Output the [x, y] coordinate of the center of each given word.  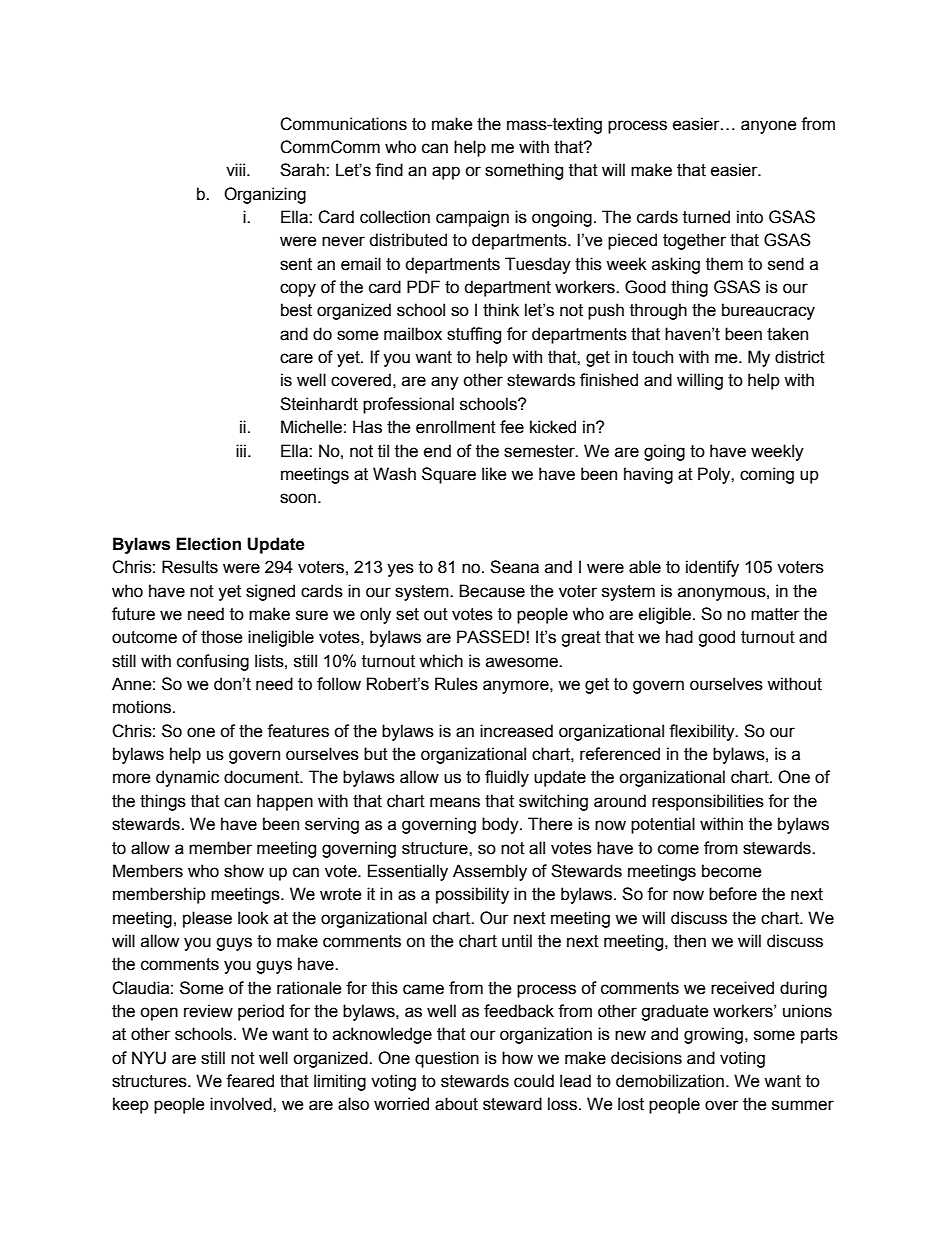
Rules [456, 684]
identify [712, 568]
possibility [472, 895]
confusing [213, 662]
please [207, 919]
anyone [769, 127]
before [733, 894]
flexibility [703, 732]
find [389, 170]
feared [250, 1081]
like [494, 474]
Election [208, 544]
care [296, 358]
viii [237, 169]
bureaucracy [768, 311]
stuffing [474, 335]
